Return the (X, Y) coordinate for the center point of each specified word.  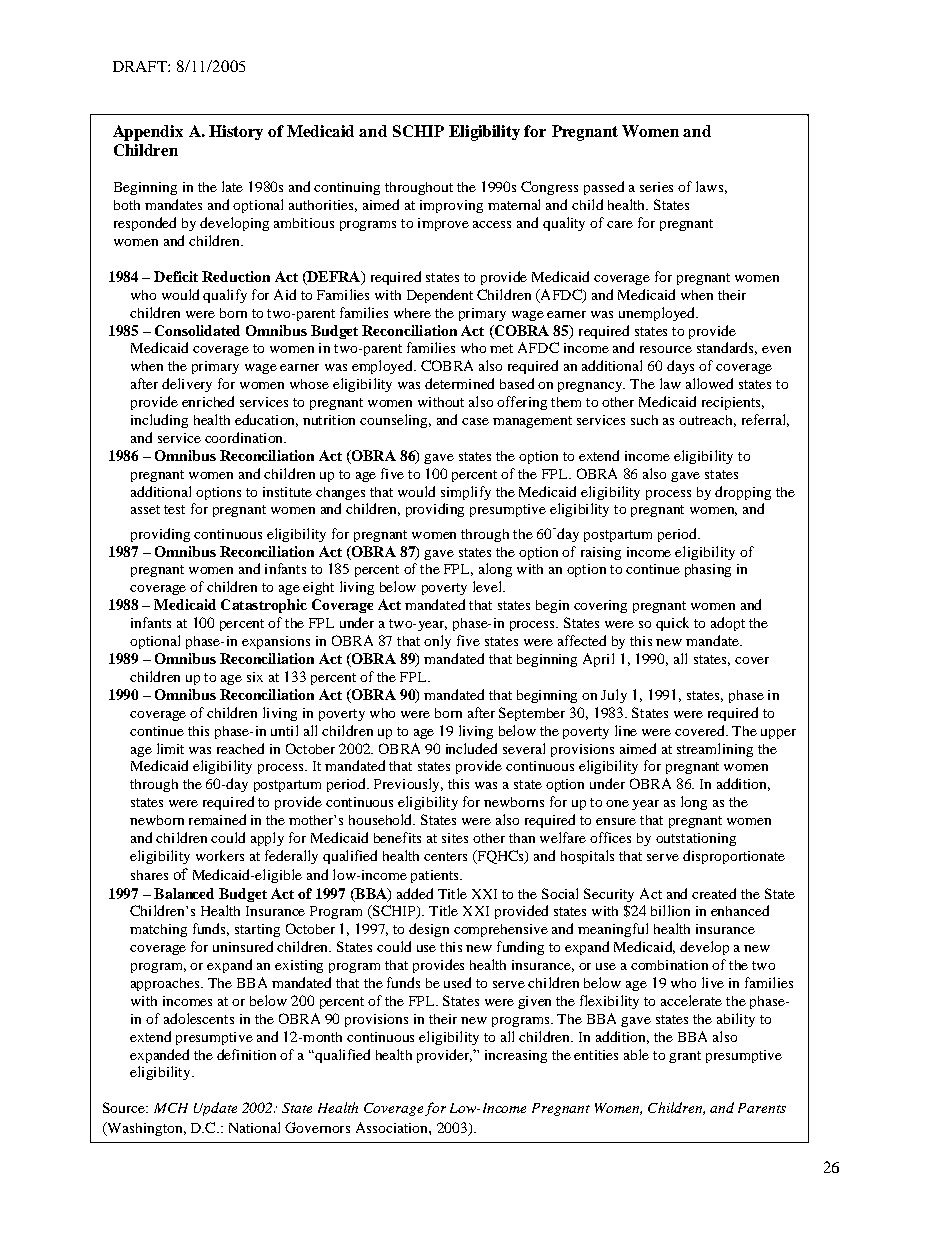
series (656, 187)
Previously (408, 785)
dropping (743, 493)
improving (451, 206)
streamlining (715, 750)
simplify (466, 493)
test (174, 509)
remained (217, 819)
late (232, 186)
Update (215, 1109)
